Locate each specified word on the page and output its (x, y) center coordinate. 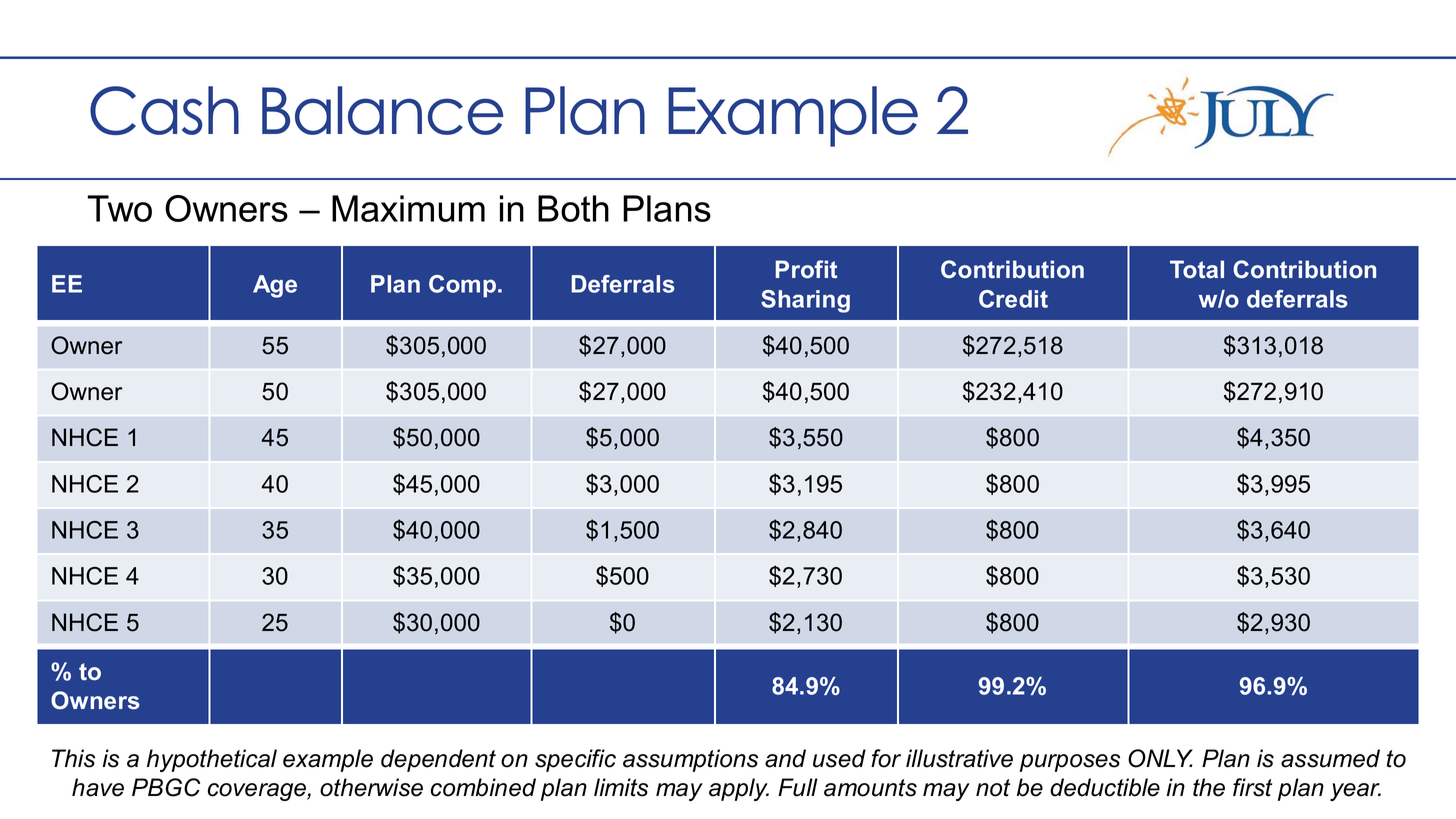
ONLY (1160, 758)
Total (1197, 269)
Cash (164, 110)
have (98, 787)
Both (573, 208)
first (1252, 787)
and (785, 758)
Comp (462, 286)
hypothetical (212, 760)
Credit (1013, 299)
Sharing (805, 301)
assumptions (690, 760)
